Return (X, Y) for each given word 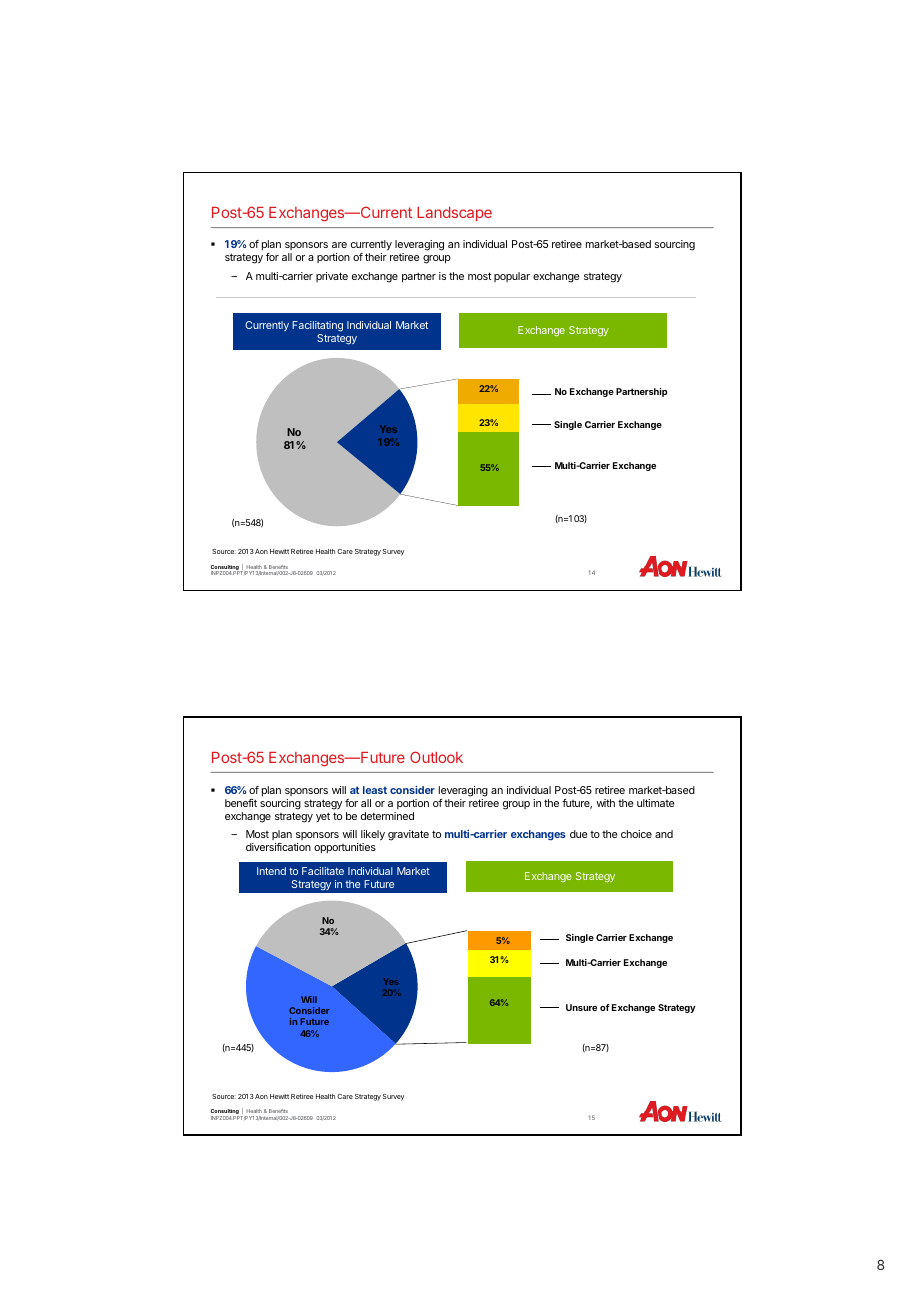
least (375, 790)
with (605, 803)
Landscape (454, 214)
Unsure (581, 1007)
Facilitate (323, 871)
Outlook (436, 757)
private (332, 277)
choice (636, 834)
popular (512, 277)
